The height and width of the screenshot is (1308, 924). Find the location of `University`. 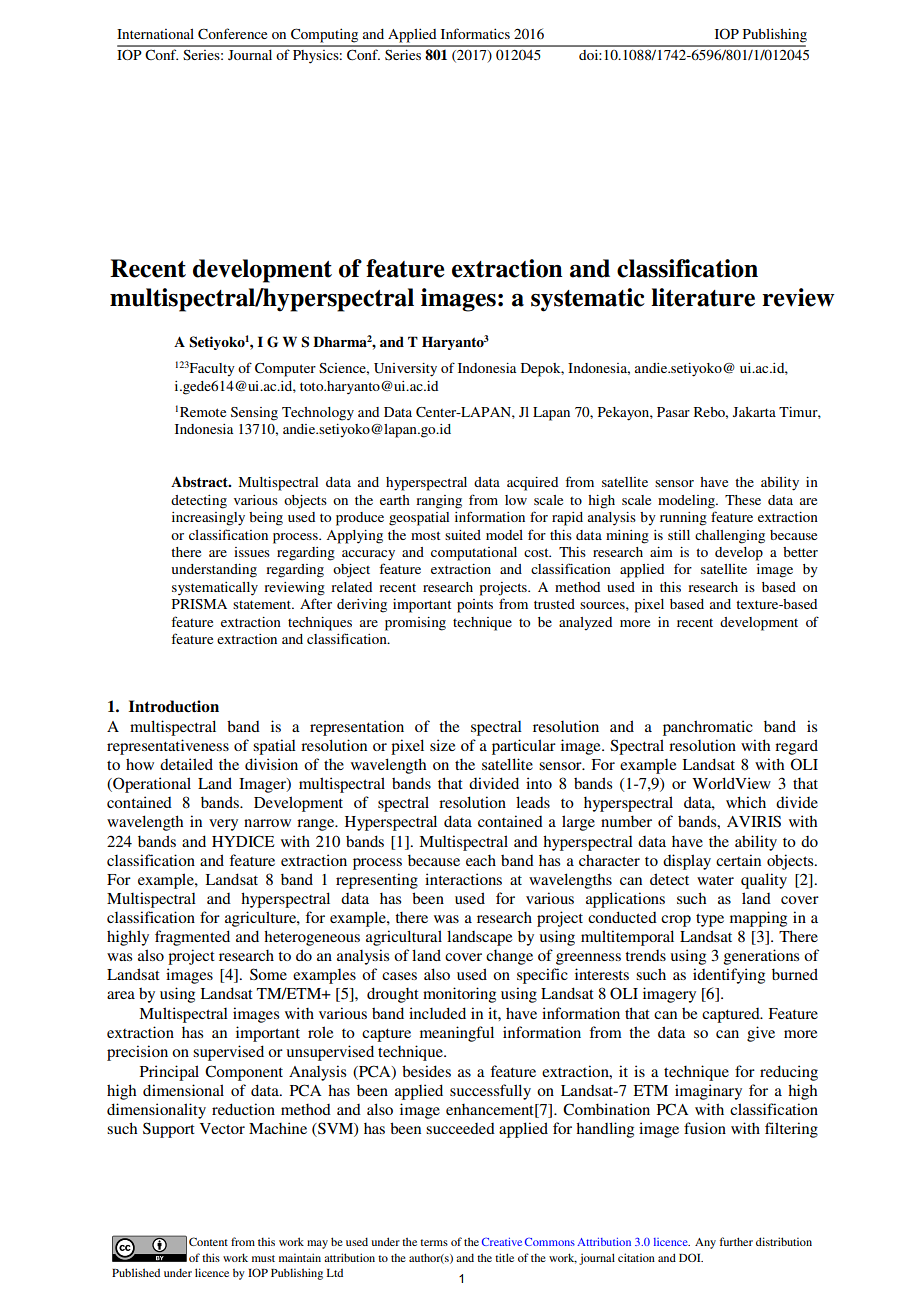

University is located at coordinates (405, 370).
